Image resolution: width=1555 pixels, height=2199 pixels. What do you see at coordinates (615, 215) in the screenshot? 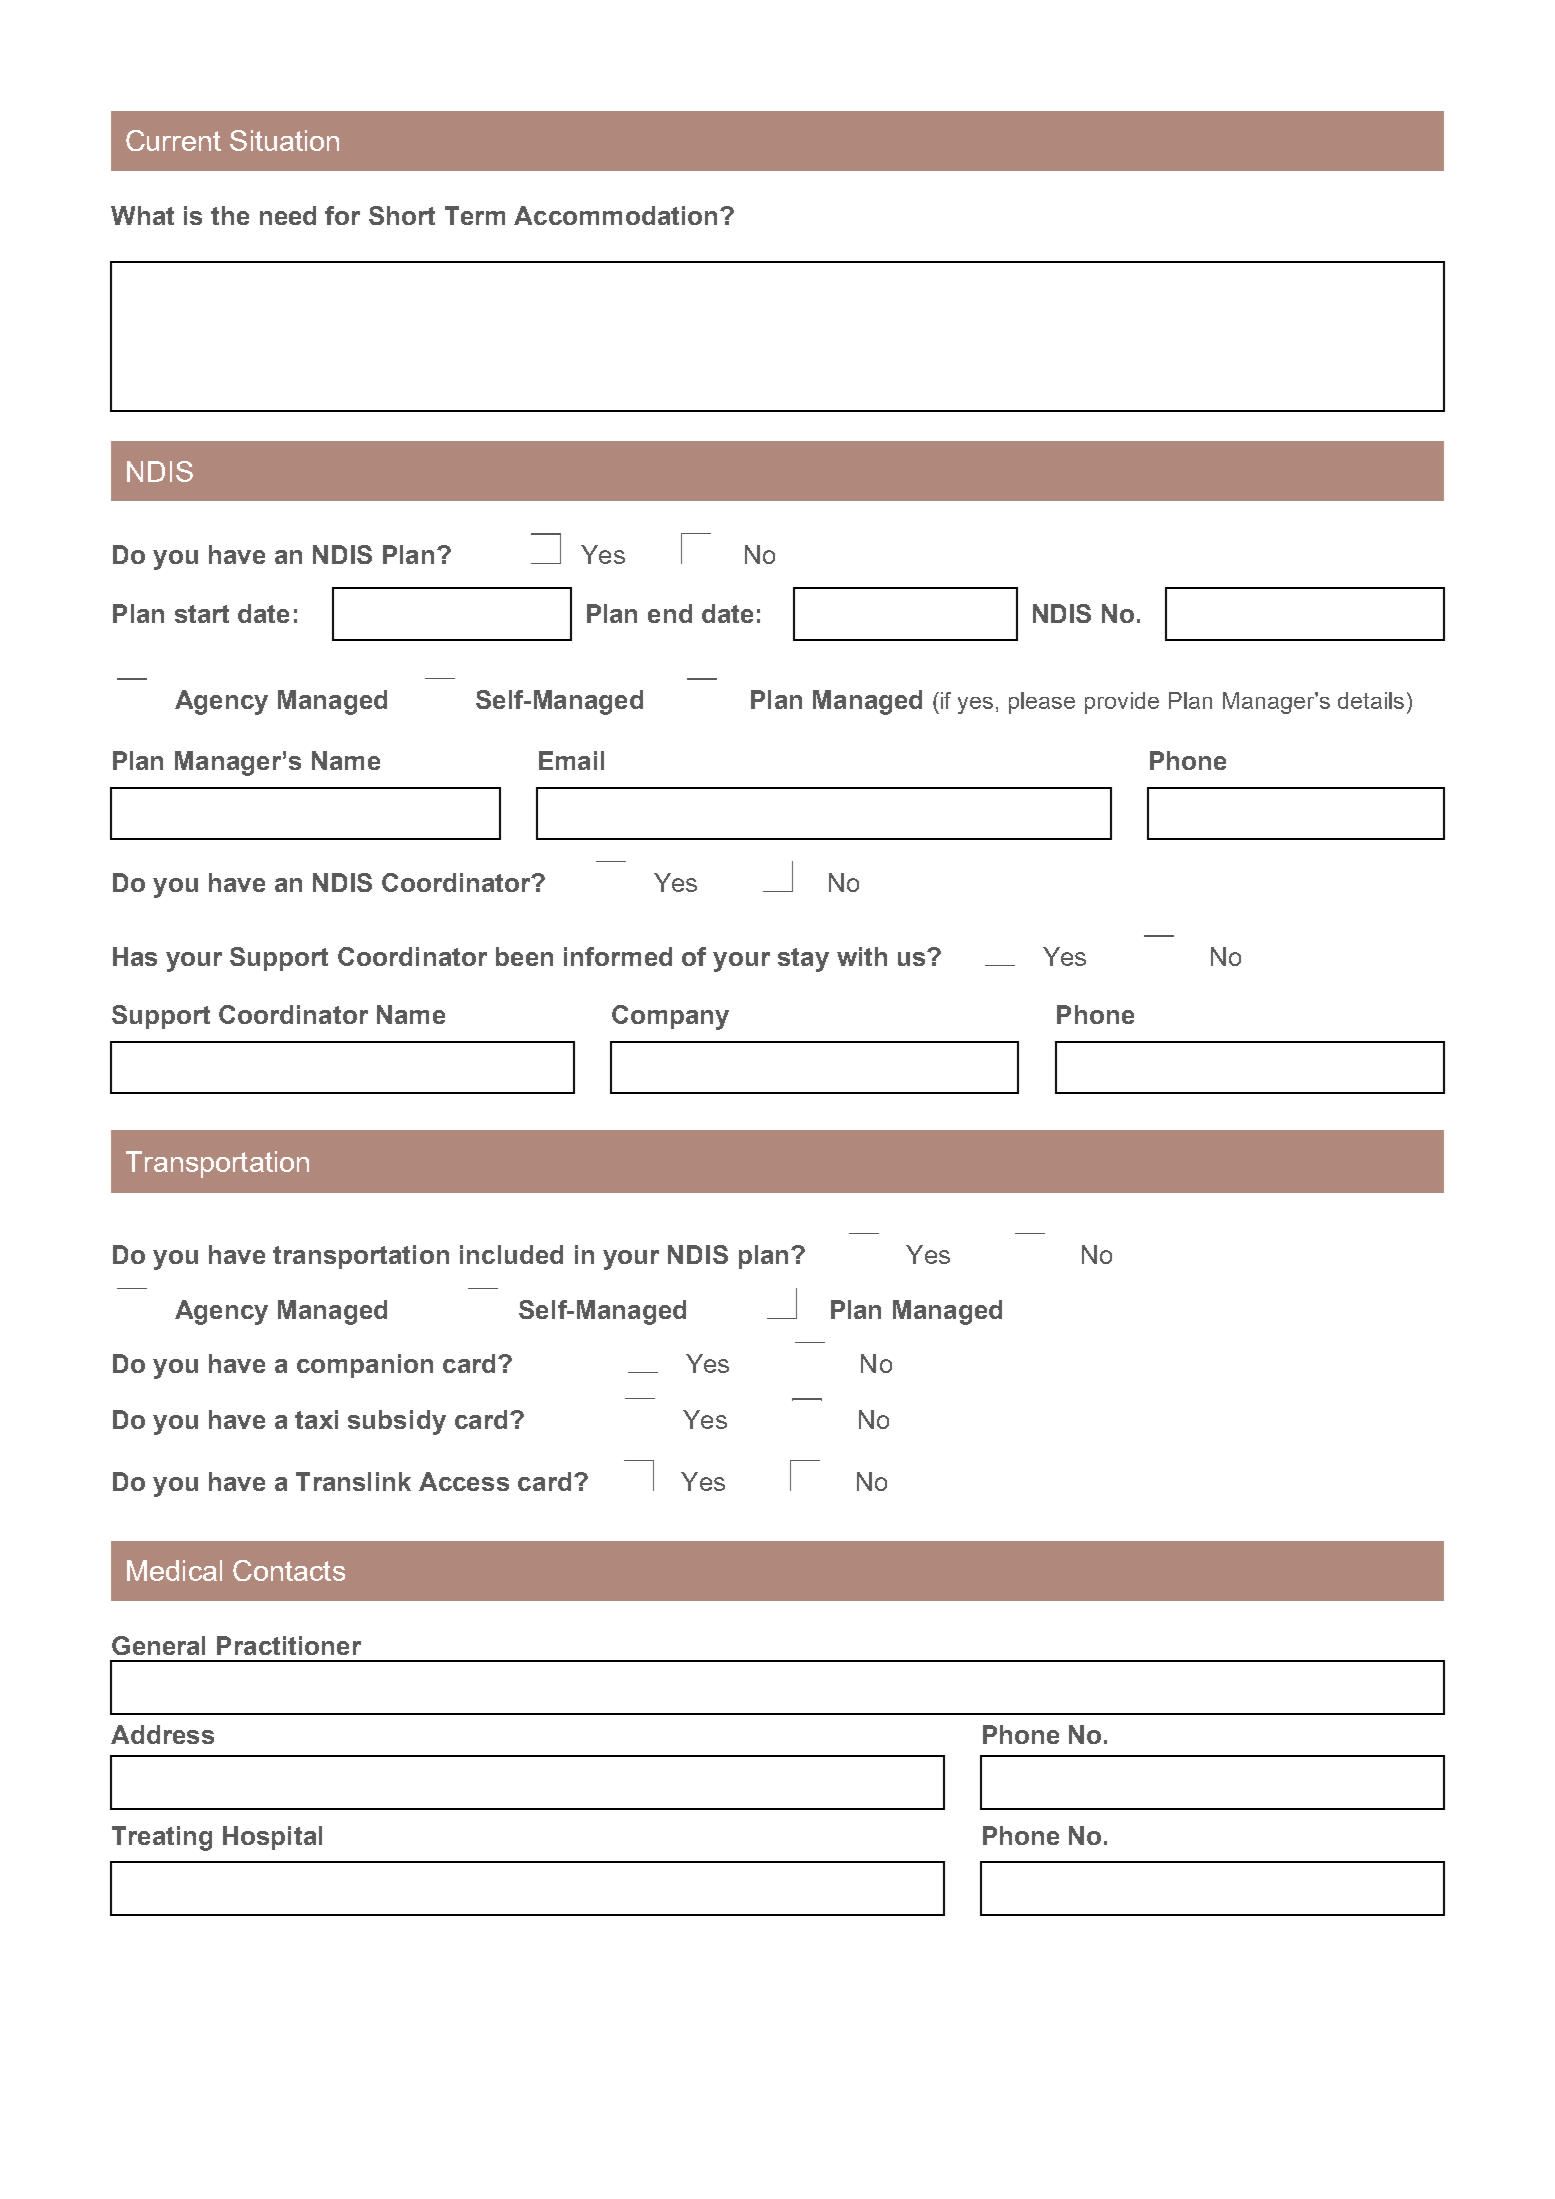
I see `Accommodation` at bounding box center [615, 215].
